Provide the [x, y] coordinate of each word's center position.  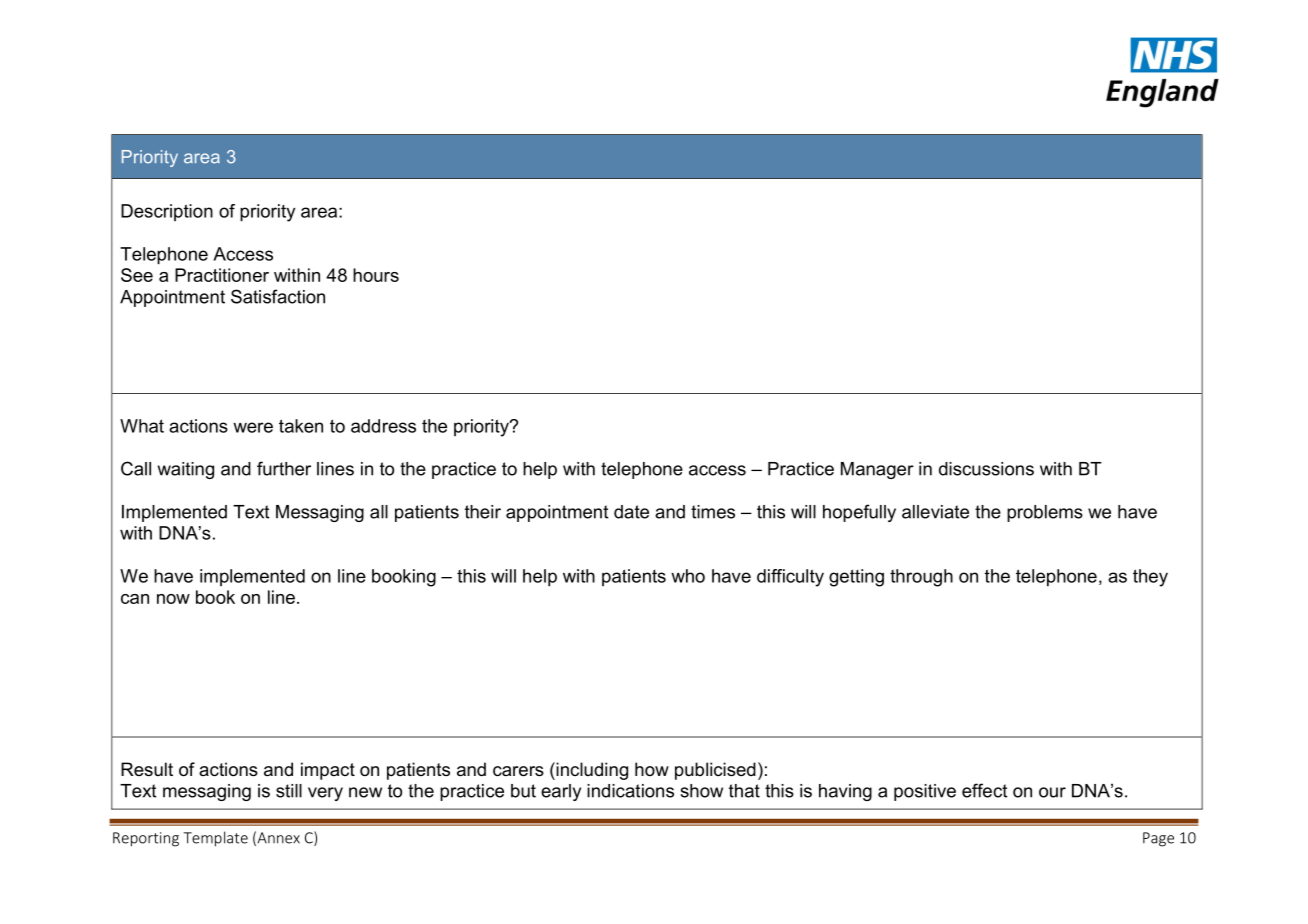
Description [167, 212]
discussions [986, 469]
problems [1045, 513]
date [631, 512]
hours [376, 275]
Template [216, 839]
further [284, 468]
